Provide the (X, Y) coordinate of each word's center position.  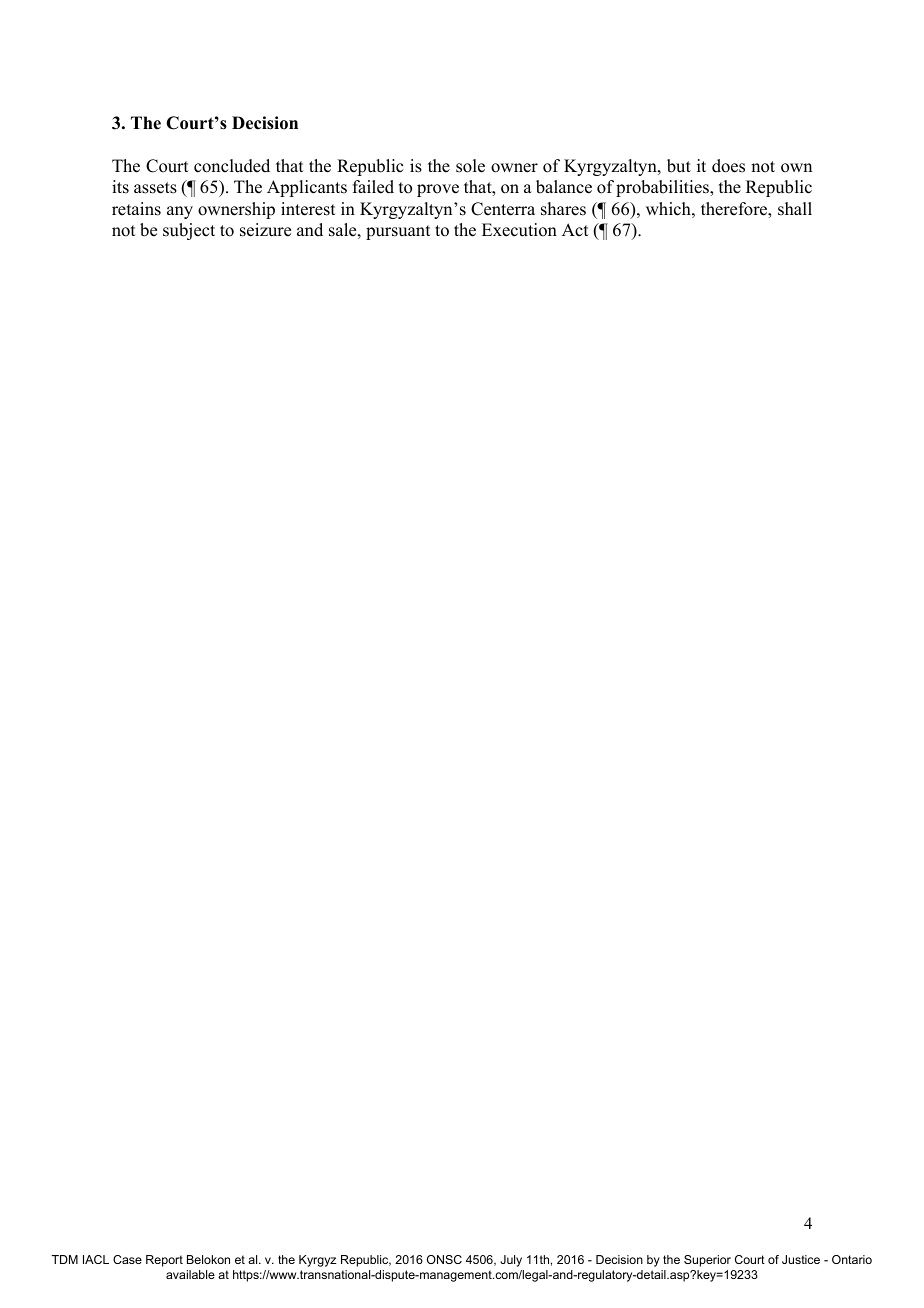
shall (795, 209)
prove (438, 190)
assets (155, 188)
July (511, 1261)
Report (164, 1261)
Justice (801, 1259)
